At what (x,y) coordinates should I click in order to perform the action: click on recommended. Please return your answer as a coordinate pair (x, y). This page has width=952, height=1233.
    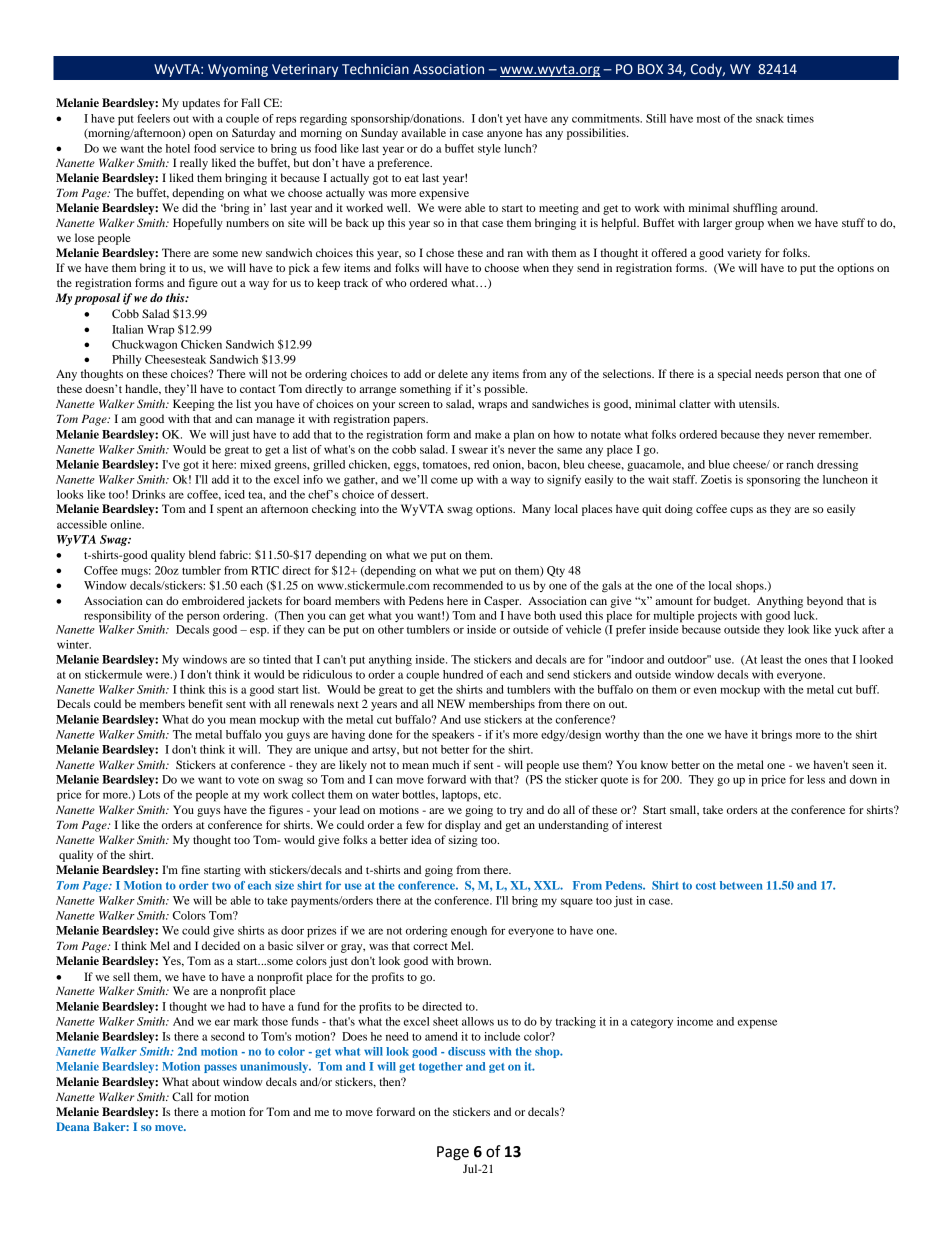
    Looking at the image, I should click on (468, 585).
